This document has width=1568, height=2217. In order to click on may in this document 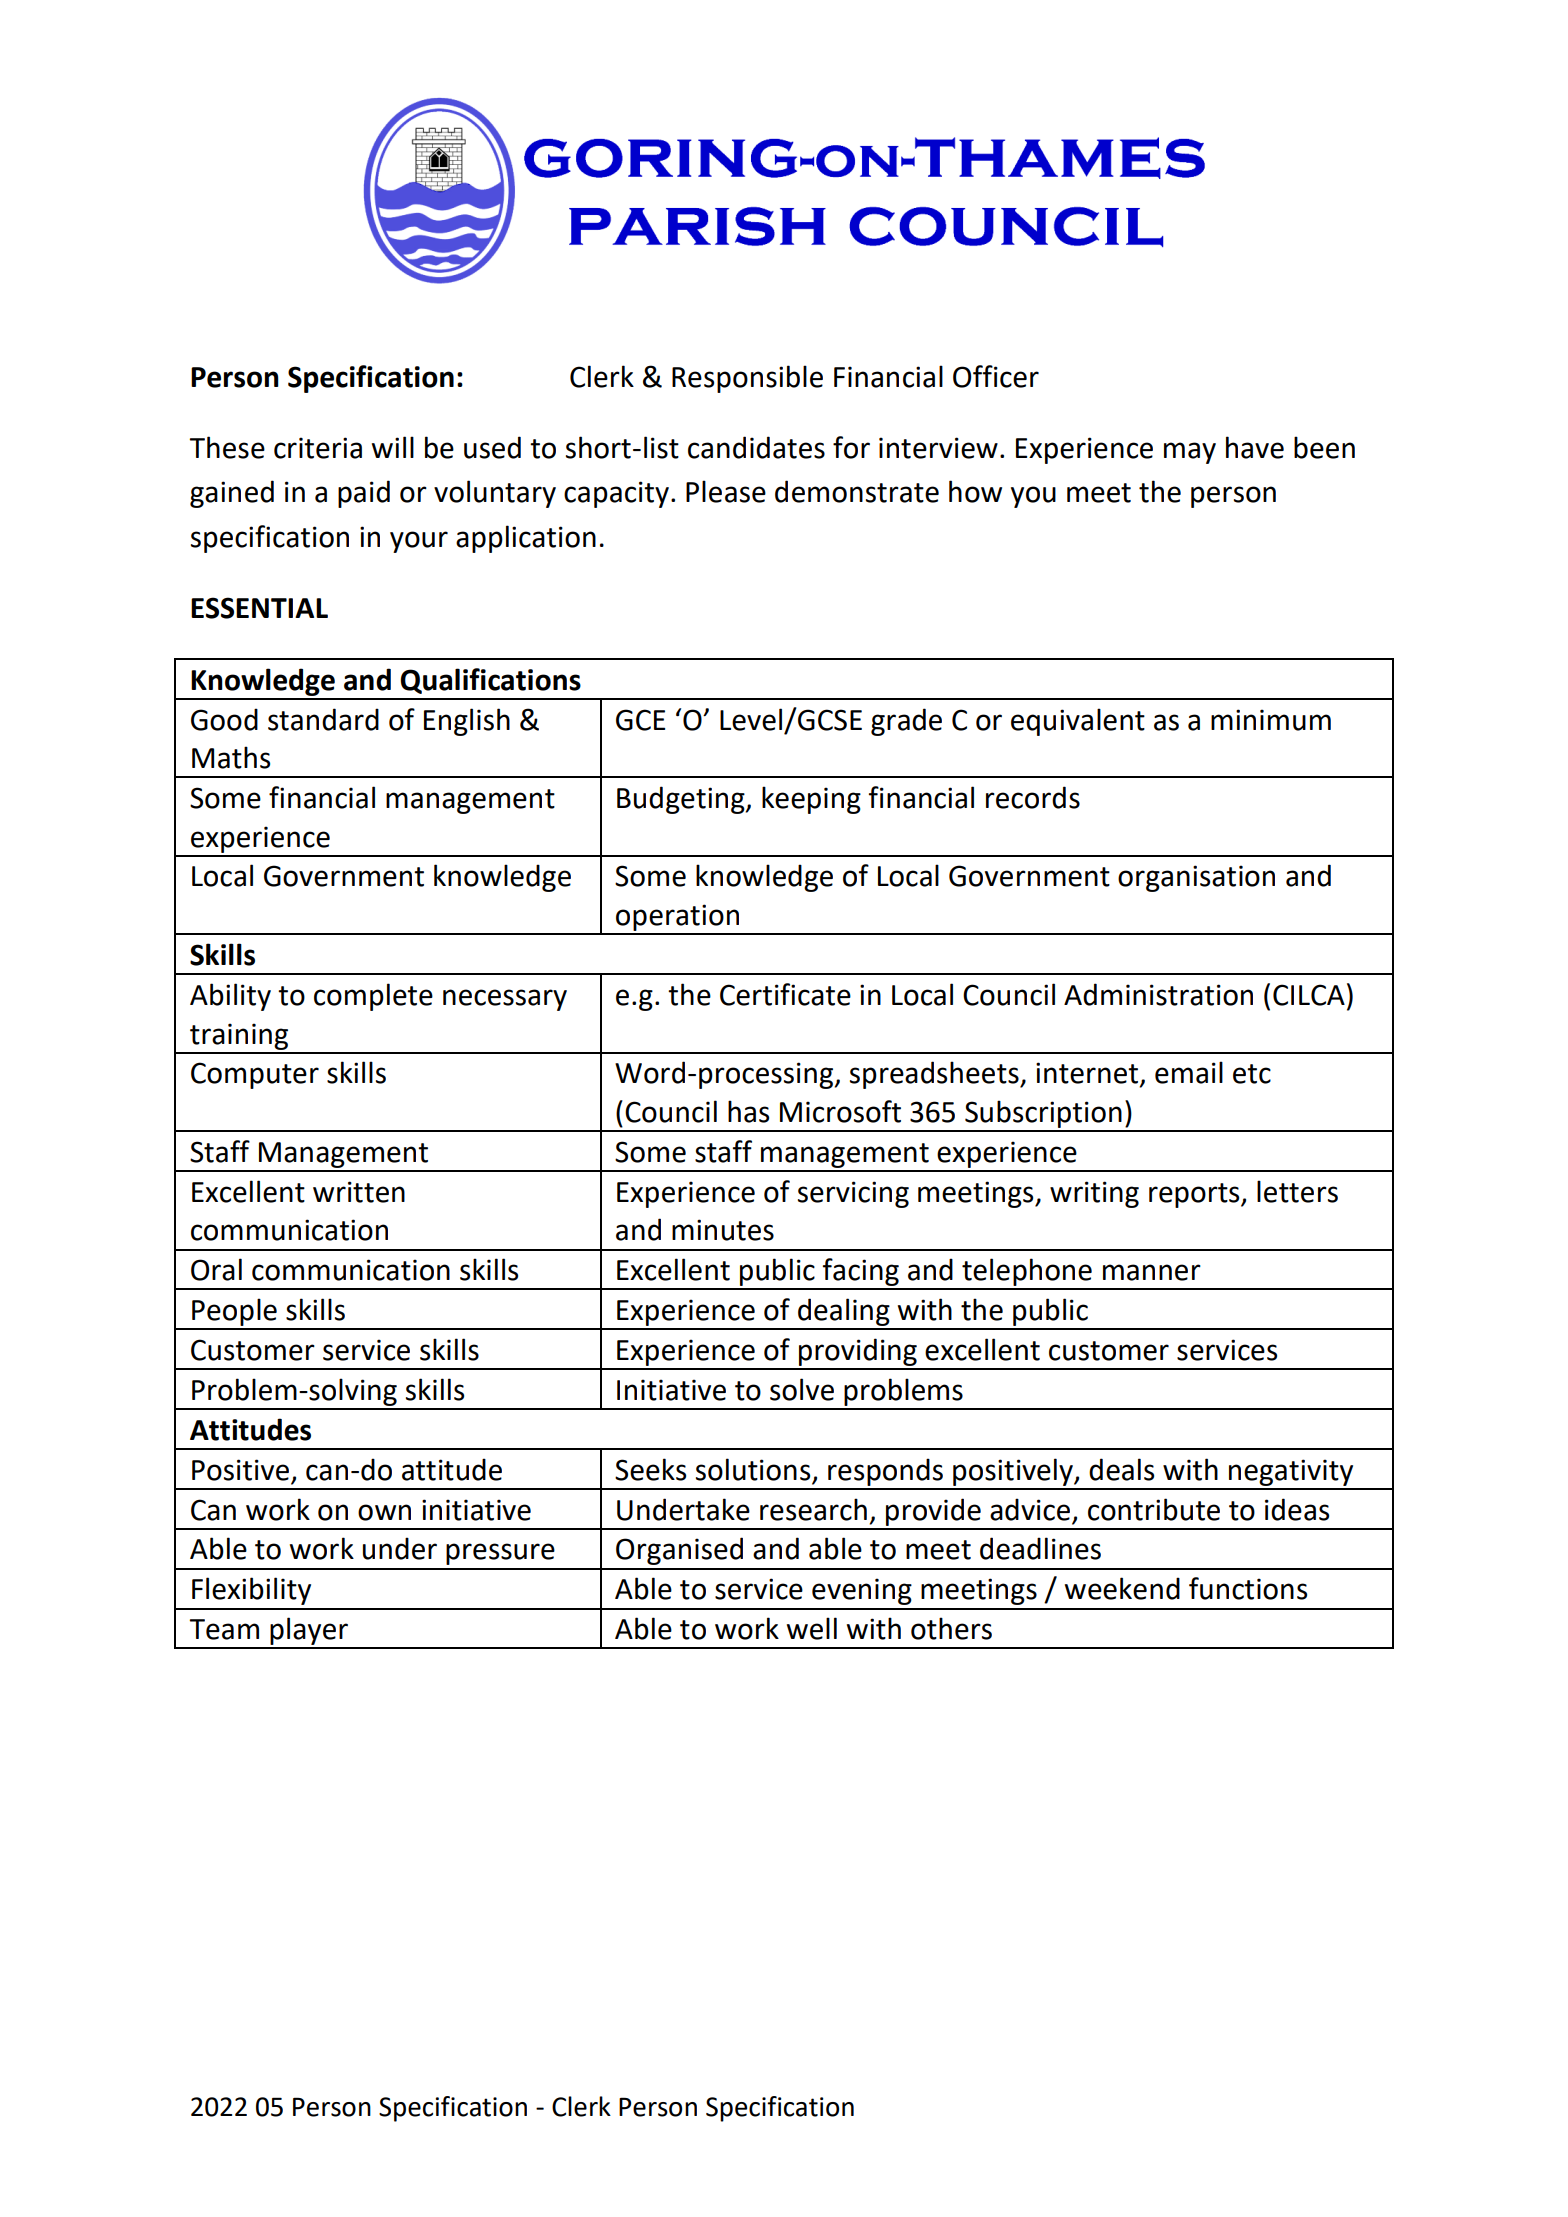, I will do `click(1190, 453)`.
